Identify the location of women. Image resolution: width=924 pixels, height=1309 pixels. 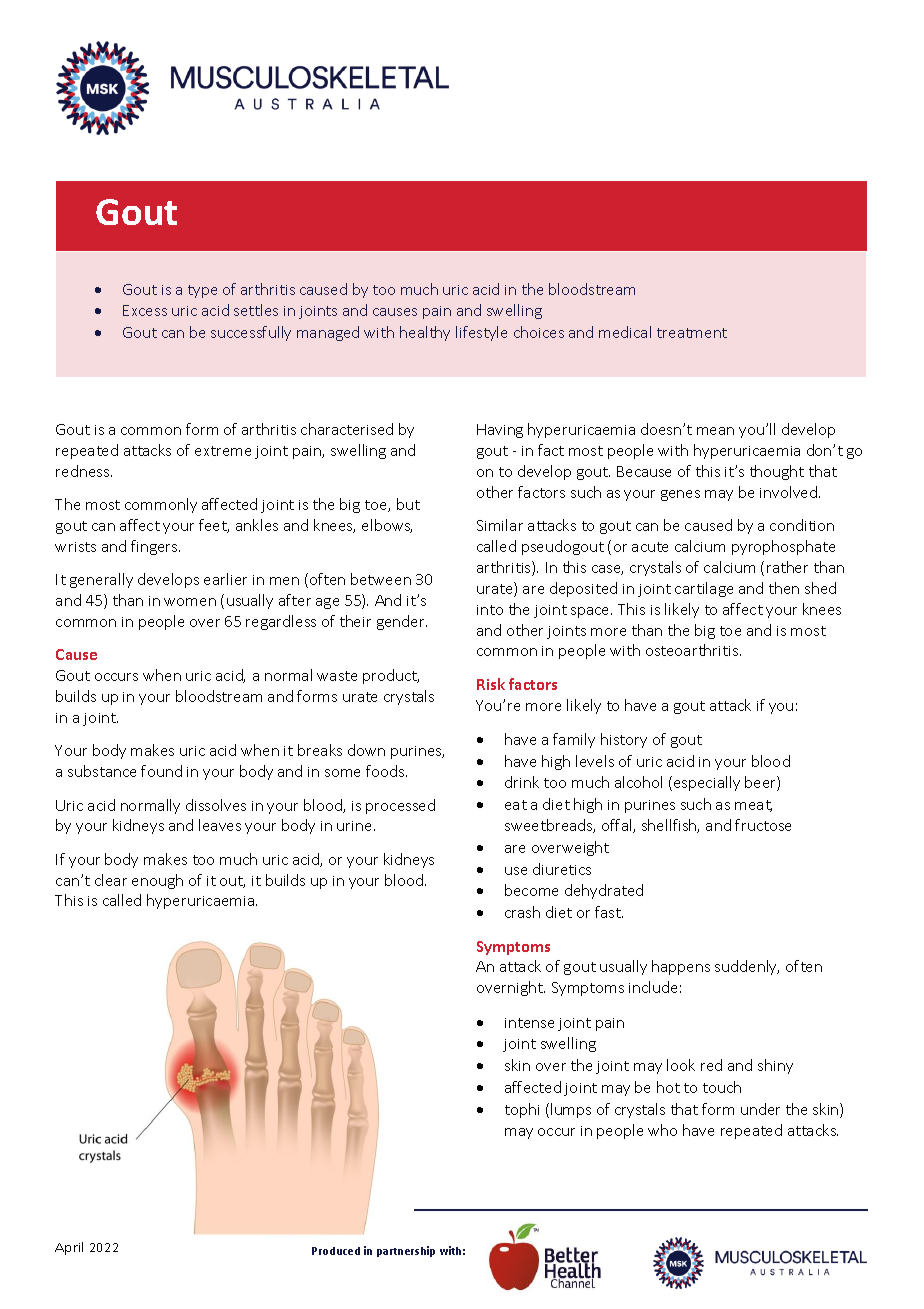
(190, 602).
